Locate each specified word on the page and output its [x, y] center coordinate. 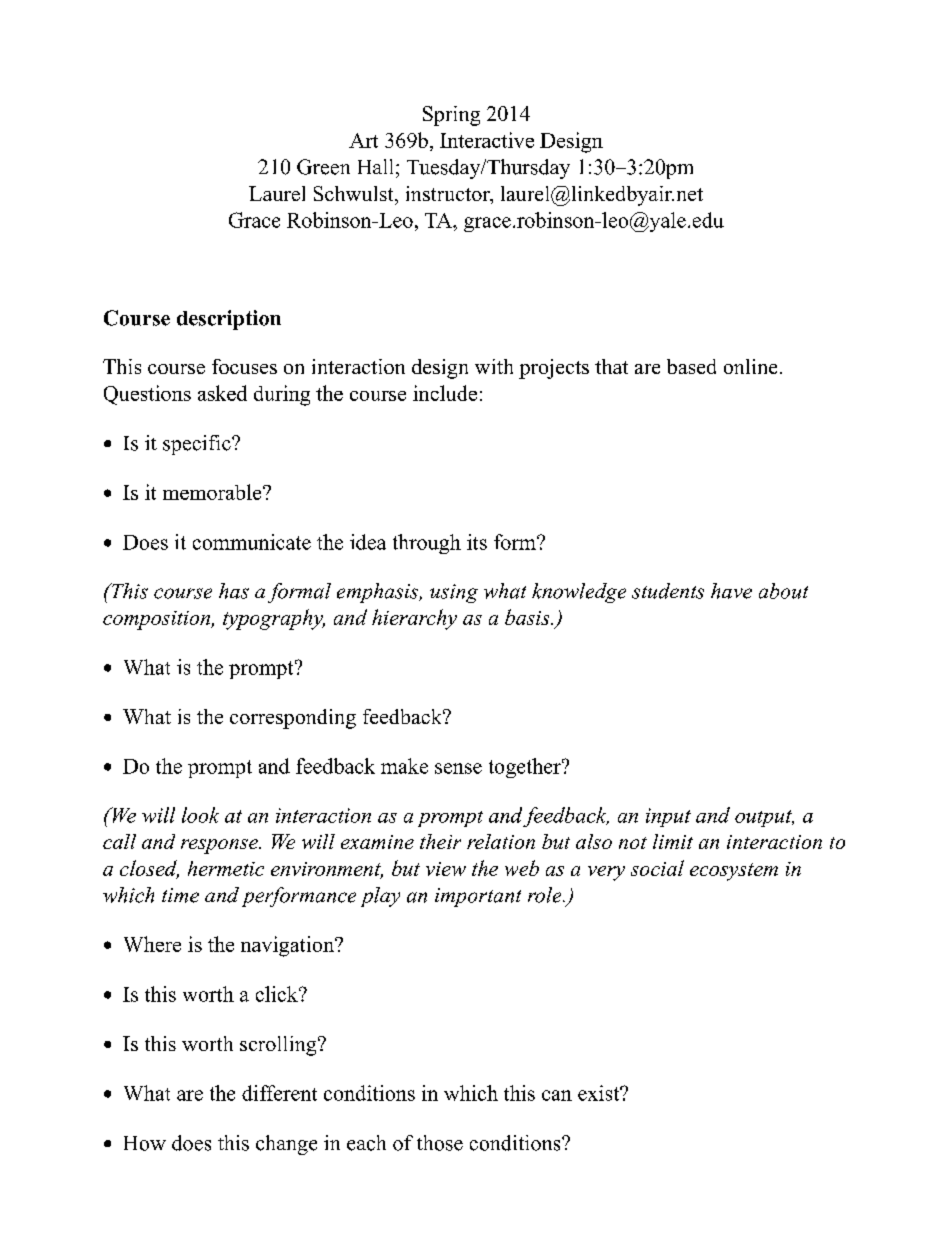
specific [198, 445]
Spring [451, 116]
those [440, 1143]
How [145, 1143]
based [691, 366]
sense [458, 768]
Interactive [487, 140]
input [668, 817]
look [200, 815]
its [477, 542]
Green [323, 167]
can [557, 1095]
